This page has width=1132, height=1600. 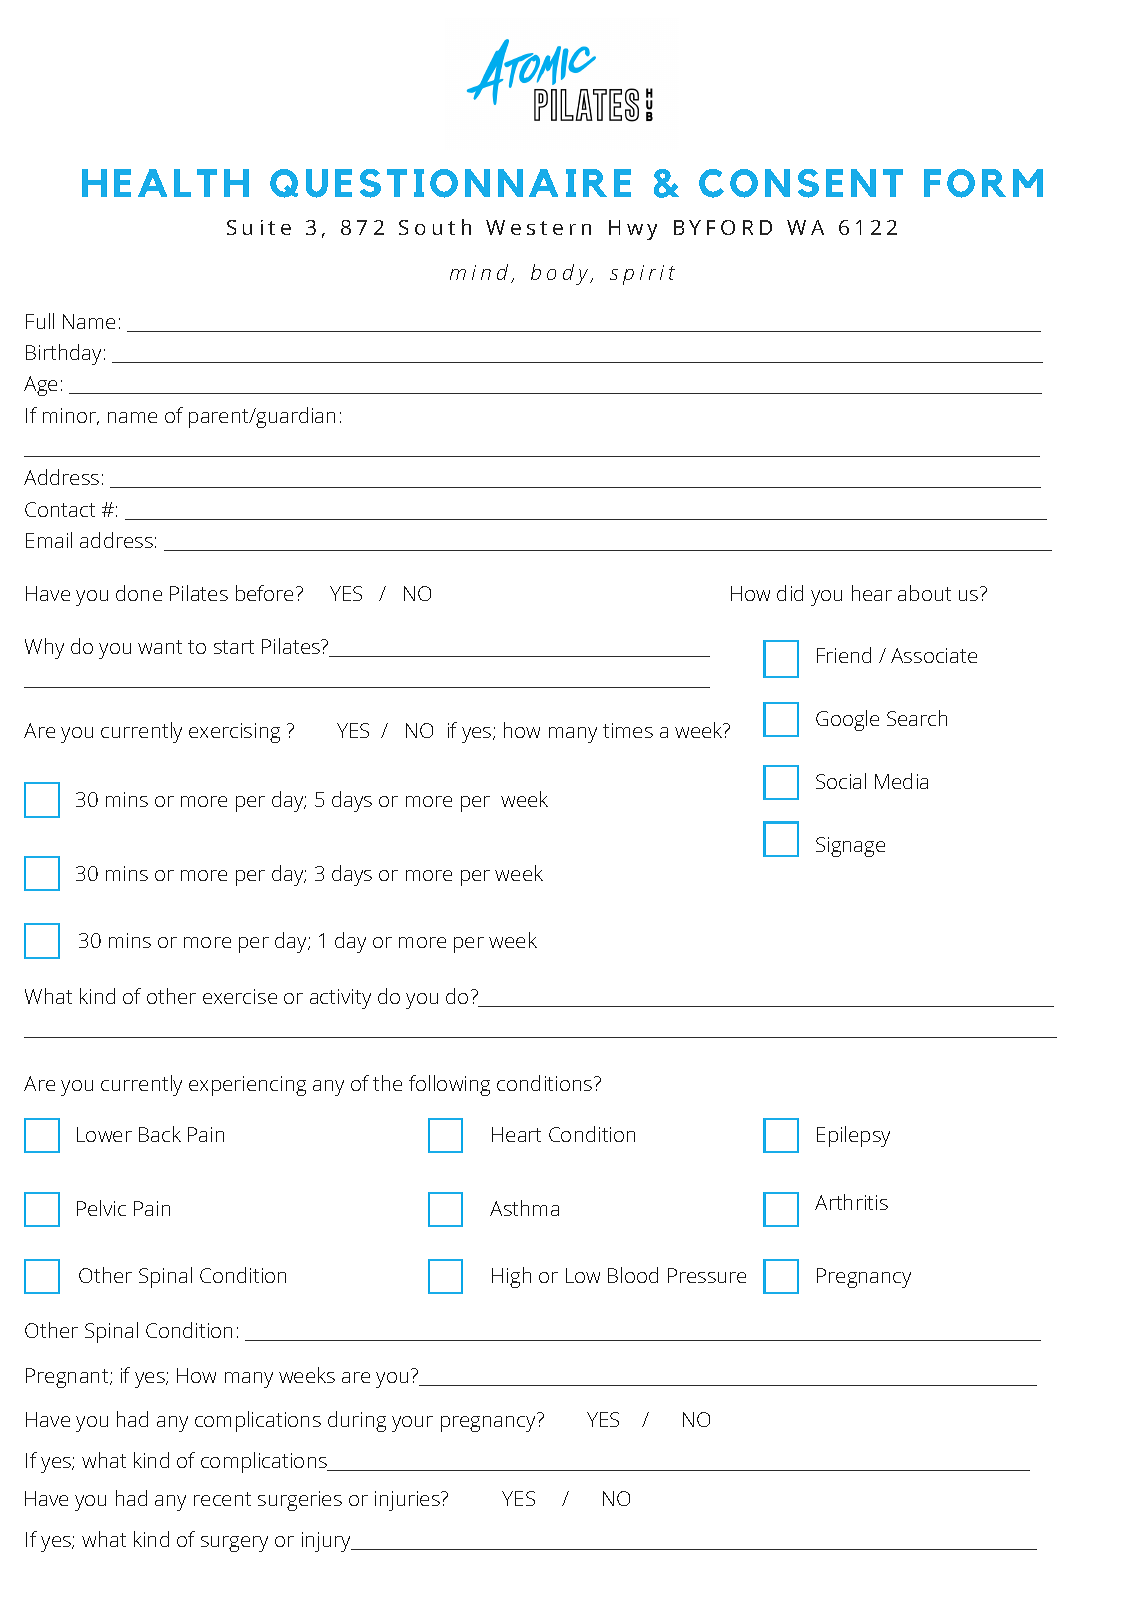 I want to click on Pressure, so click(x=707, y=1275).
